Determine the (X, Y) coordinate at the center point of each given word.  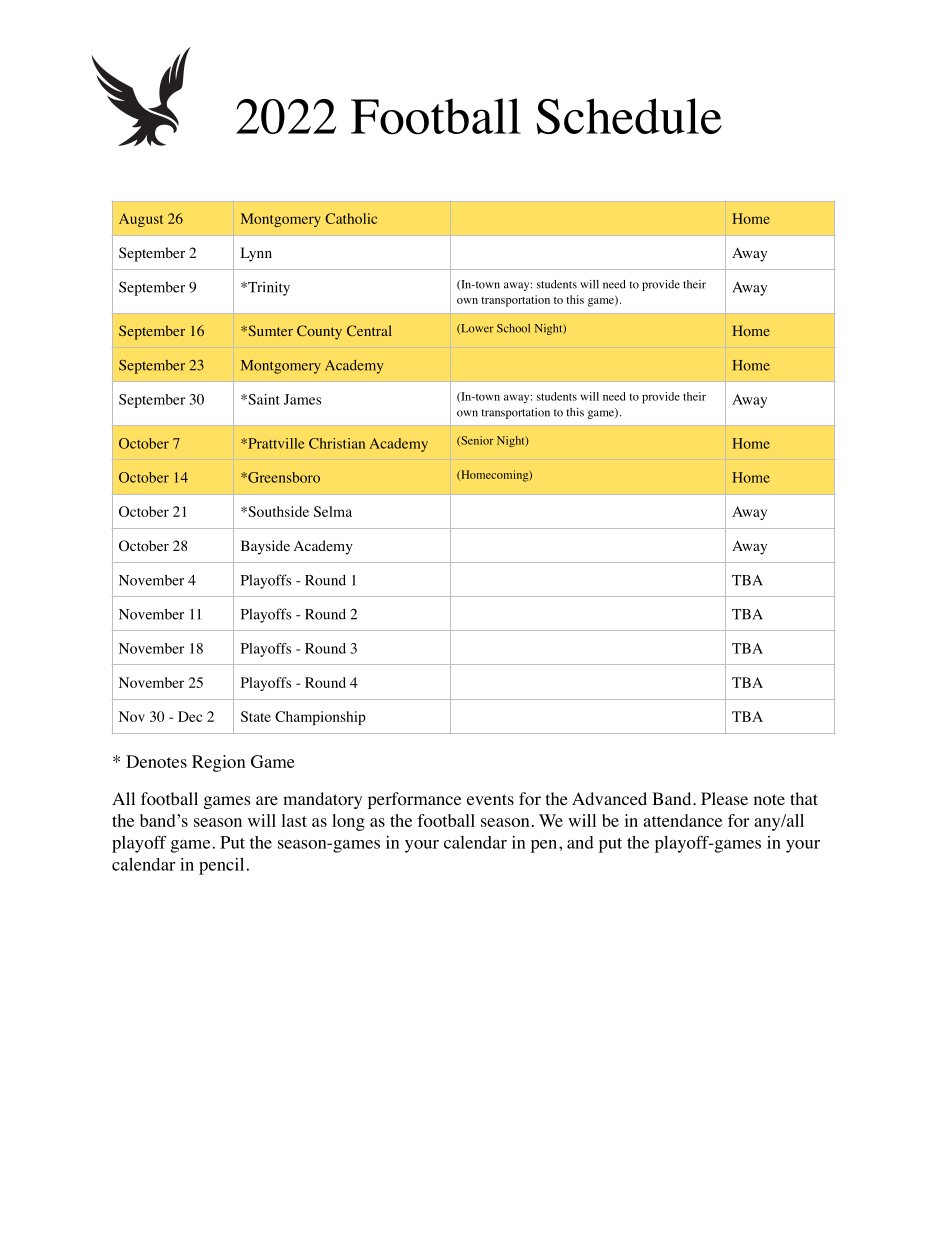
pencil (221, 866)
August (141, 220)
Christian (337, 443)
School (513, 328)
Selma (333, 511)
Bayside (265, 547)
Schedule (629, 116)
